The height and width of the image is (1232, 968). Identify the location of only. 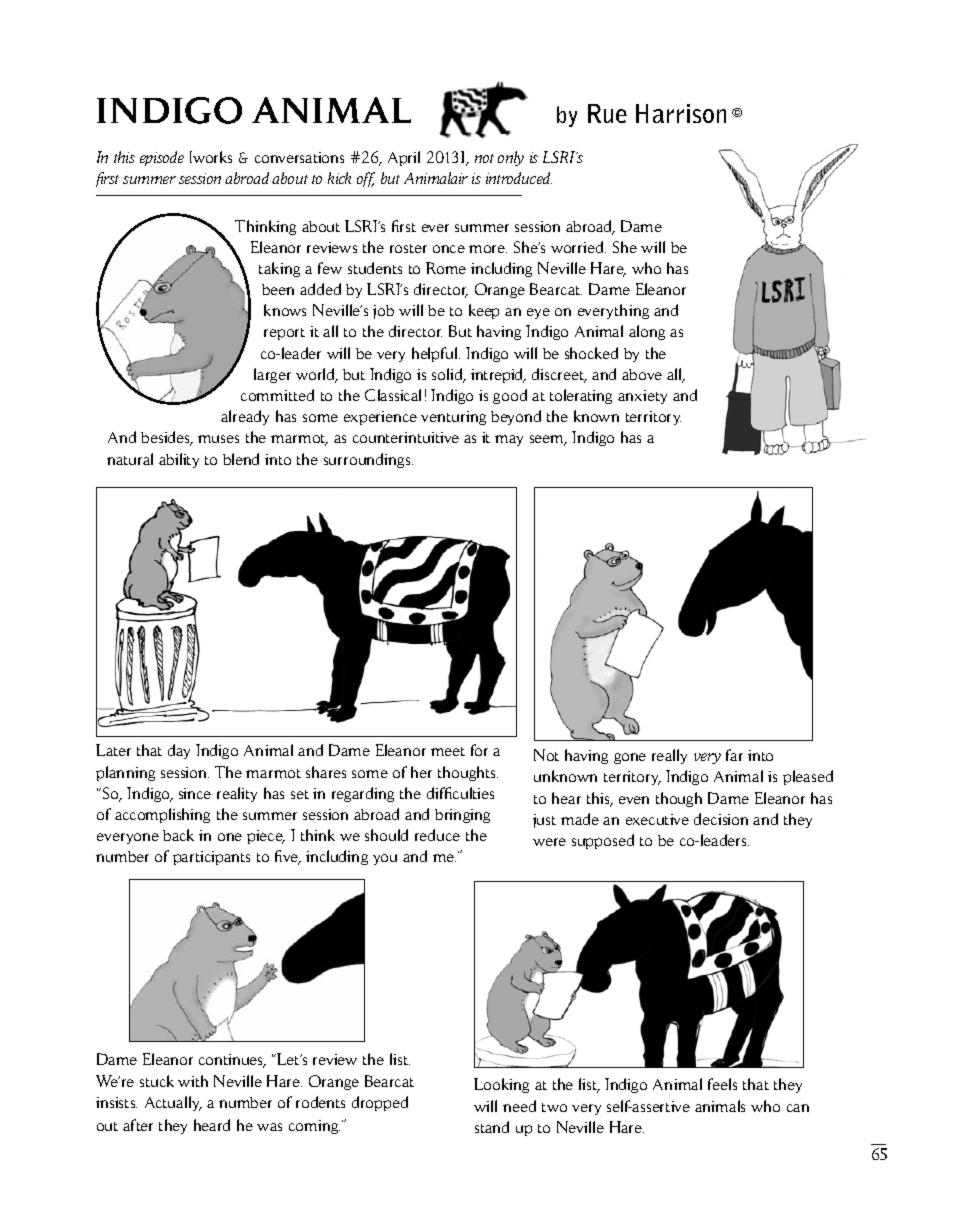
(511, 158).
